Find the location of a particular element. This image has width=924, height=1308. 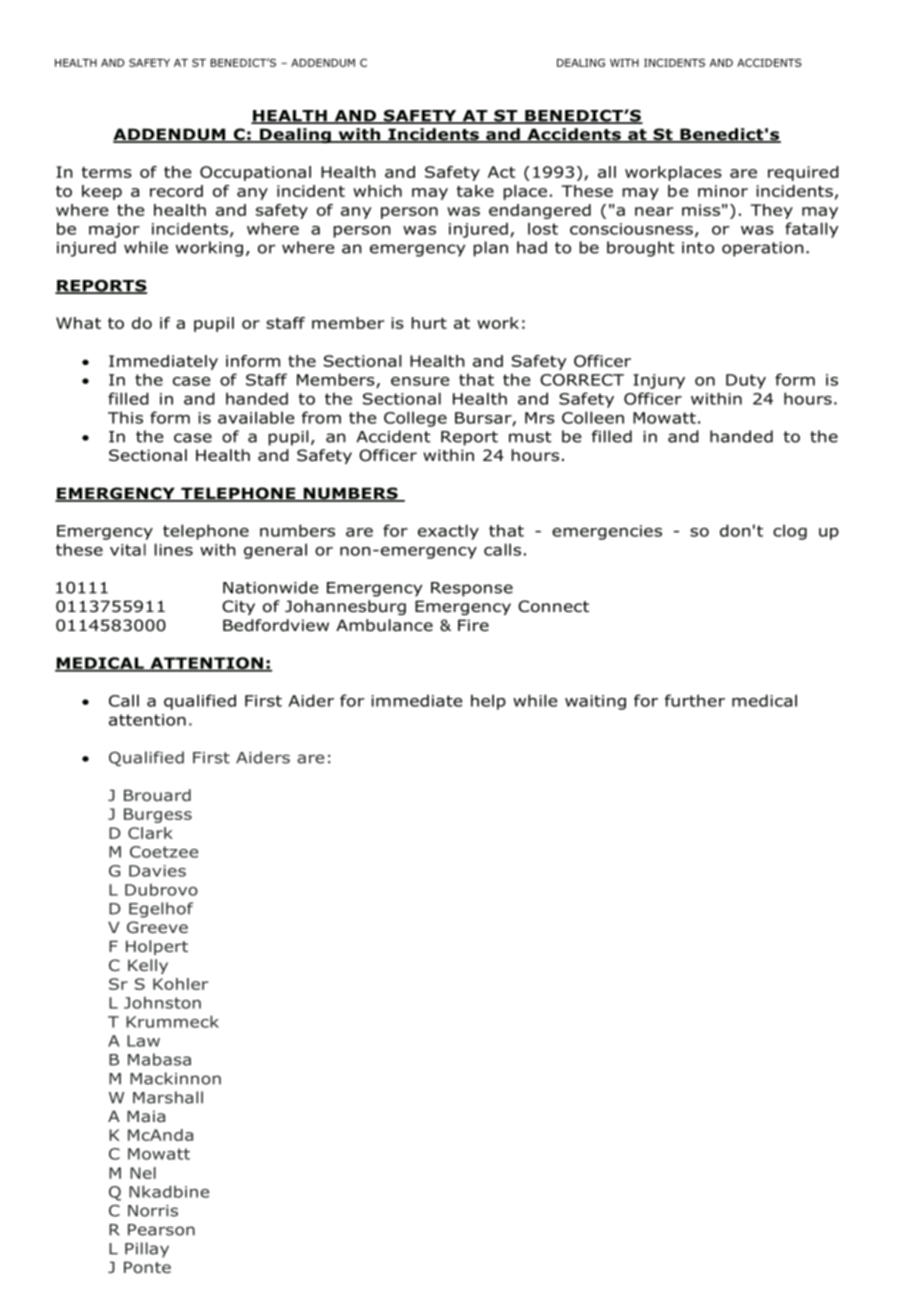

further is located at coordinates (695, 700).
